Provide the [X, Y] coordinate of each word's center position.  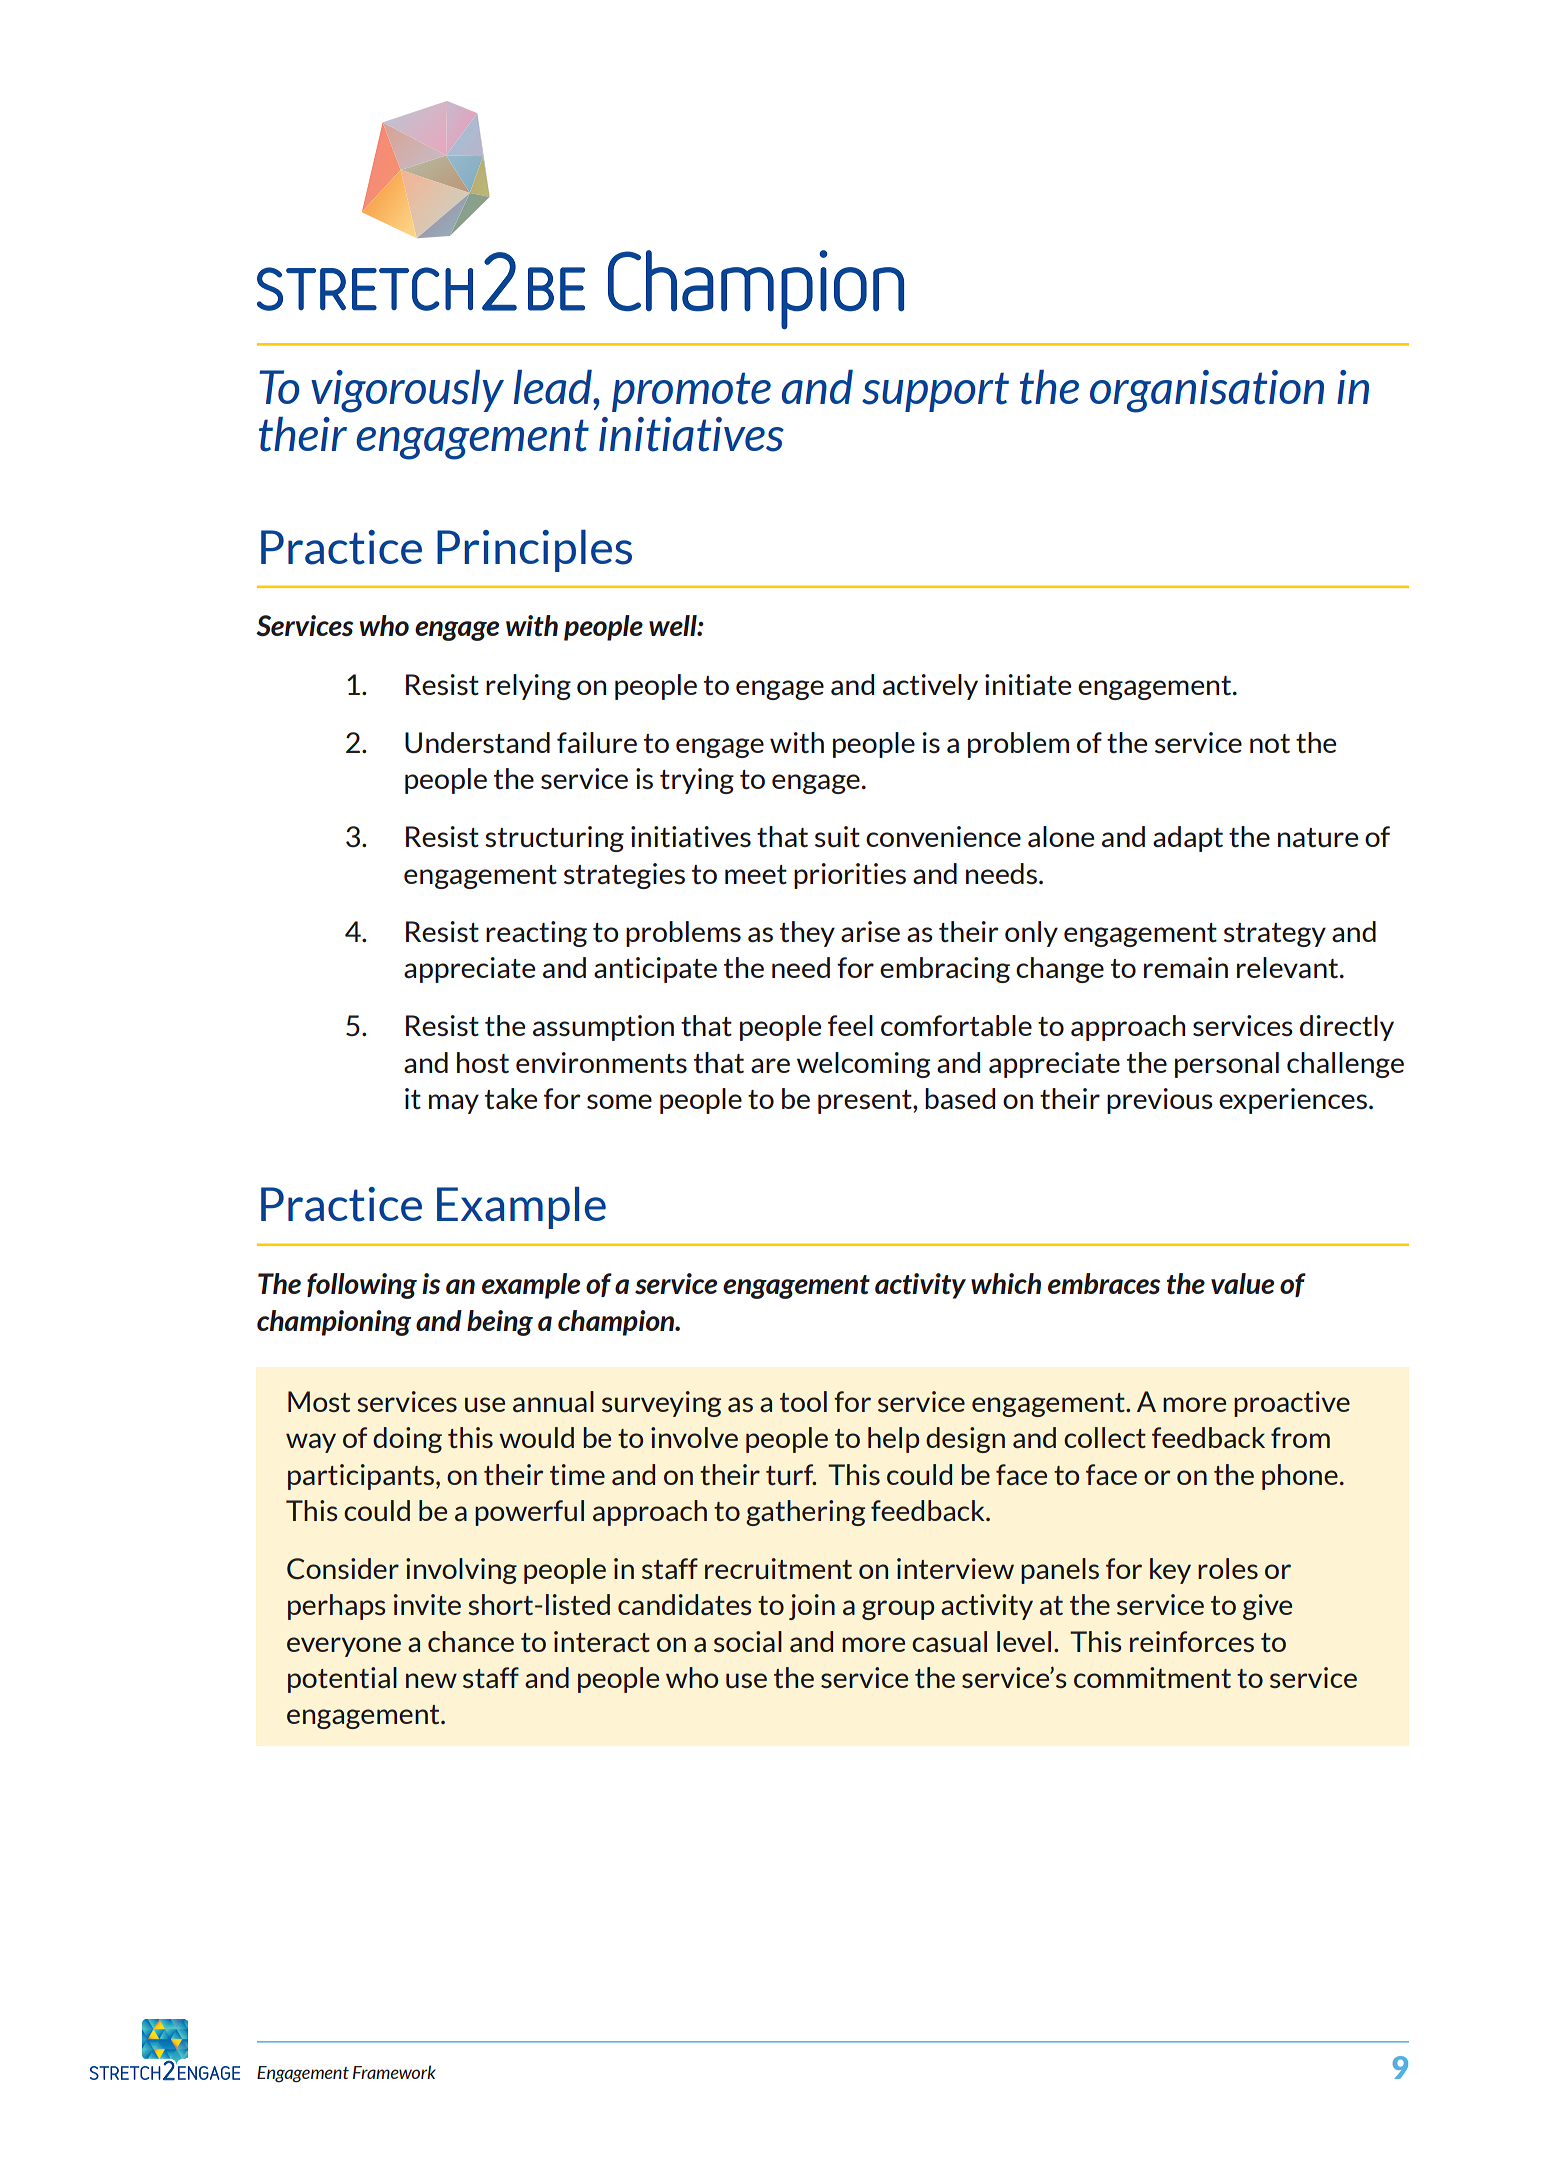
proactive [1292, 1404]
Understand [477, 743]
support [935, 392]
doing [407, 1440]
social [748, 1641]
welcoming [863, 1065]
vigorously [407, 391]
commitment [1152, 1677]
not [1270, 744]
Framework [394, 2072]
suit [837, 837]
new [431, 1680]
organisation [1207, 391]
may [454, 1104]
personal [1227, 1065]
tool [803, 1401]
